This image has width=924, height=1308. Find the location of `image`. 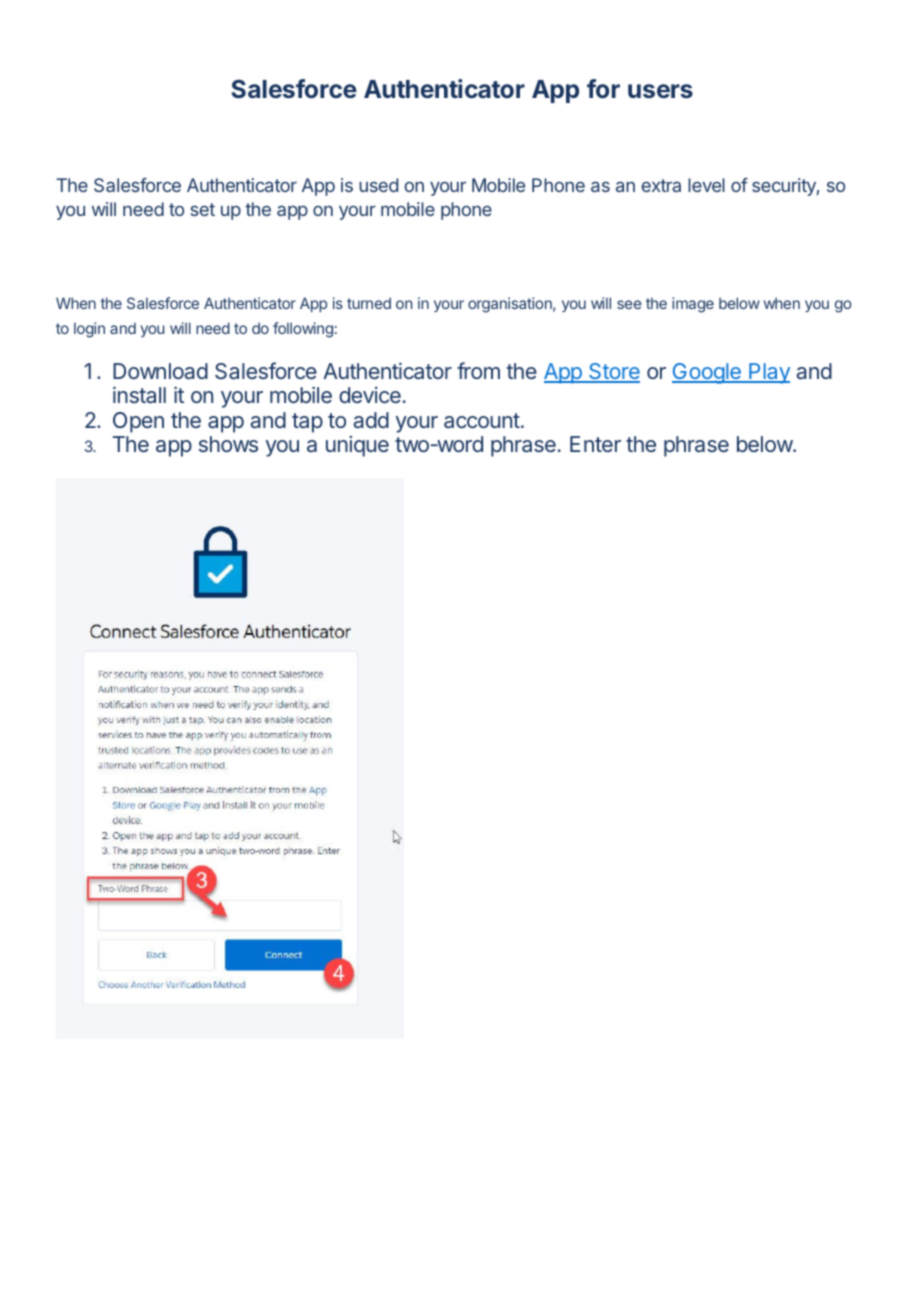

image is located at coordinates (693, 305).
